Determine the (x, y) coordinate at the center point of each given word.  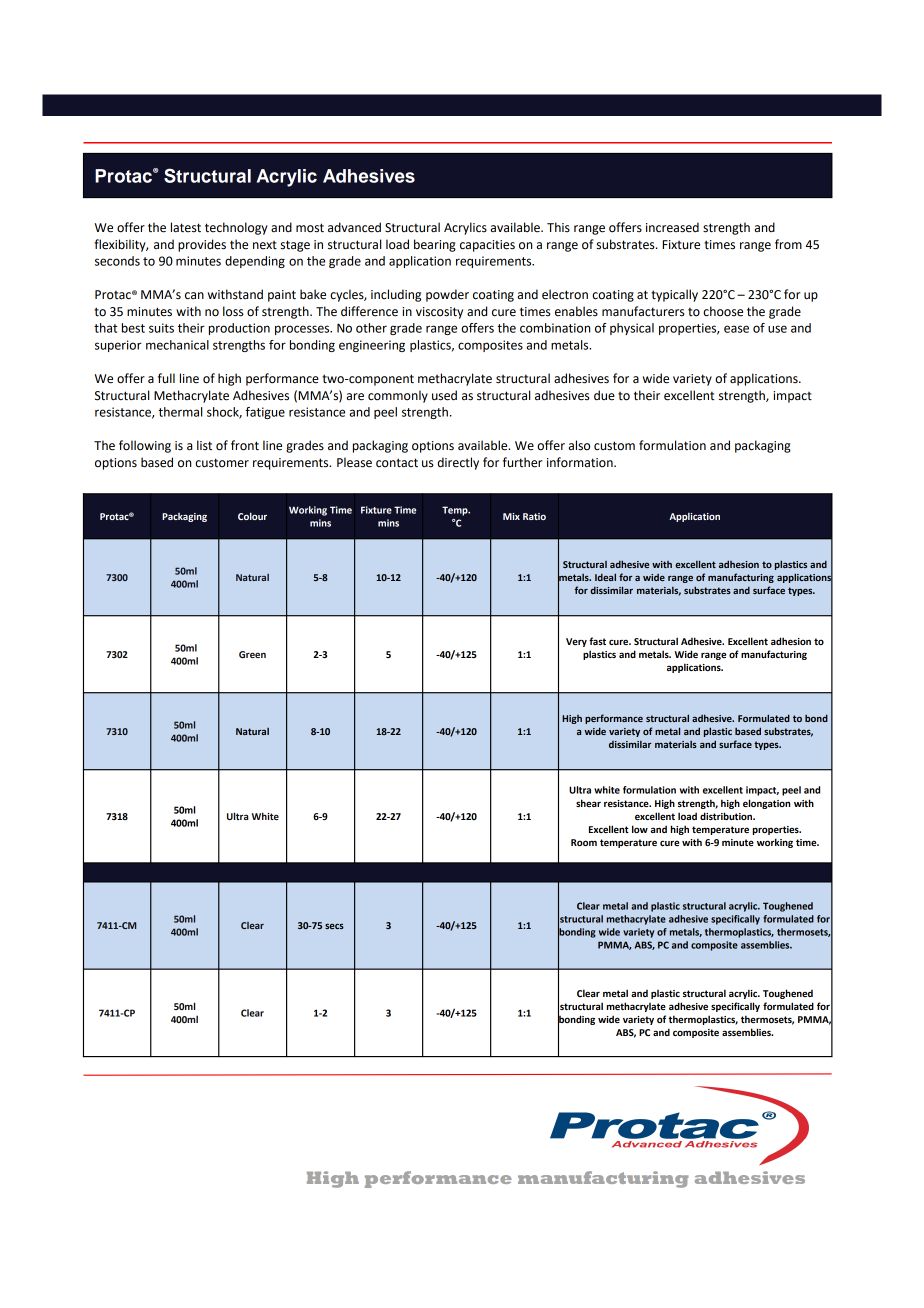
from (788, 244)
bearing (435, 245)
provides (202, 245)
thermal (180, 412)
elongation (766, 804)
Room (584, 842)
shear (588, 803)
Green (252, 654)
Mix (511, 516)
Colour (252, 516)
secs (334, 926)
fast (597, 641)
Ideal (605, 577)
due (604, 395)
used (444, 395)
